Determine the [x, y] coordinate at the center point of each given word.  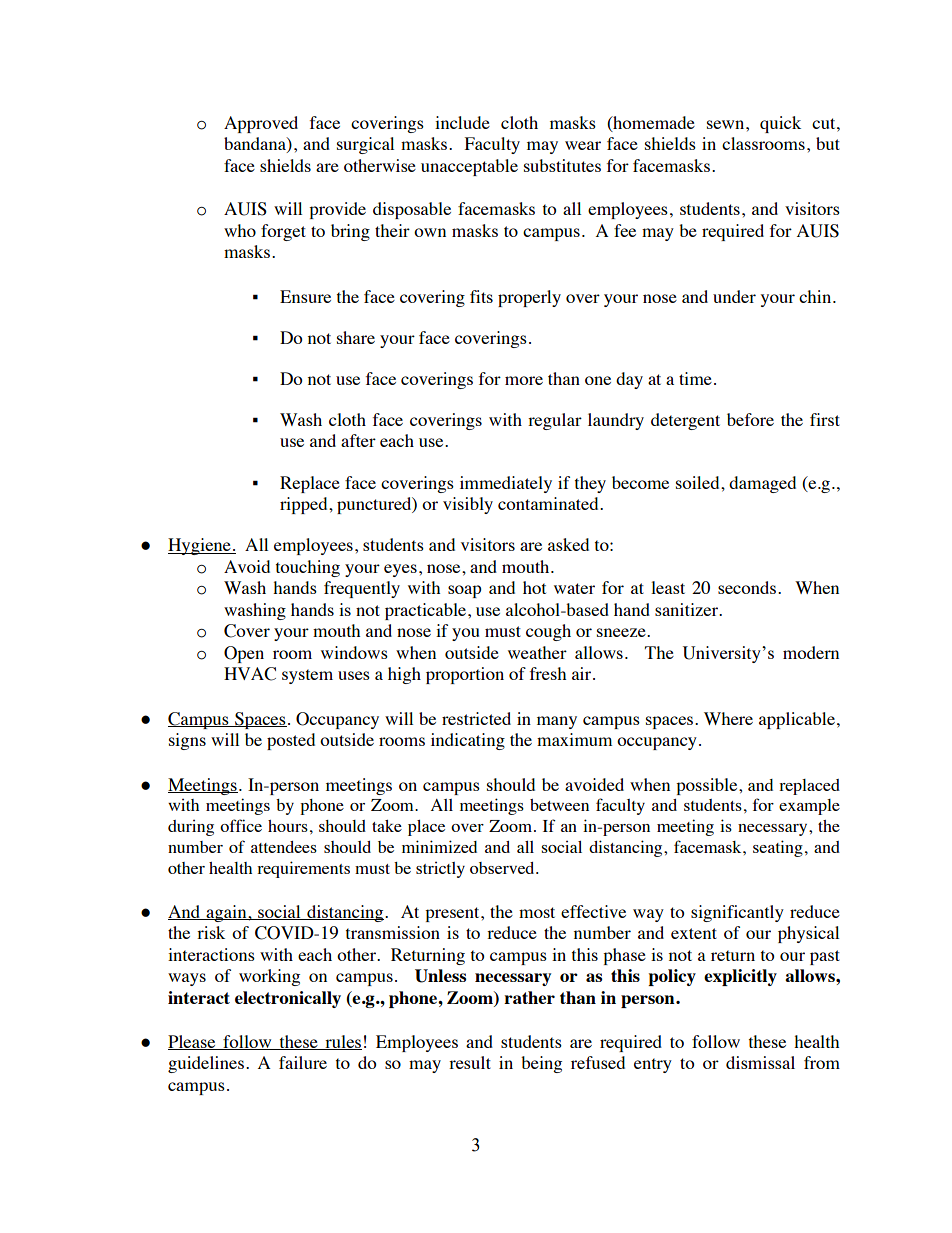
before [750, 419]
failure [303, 1062]
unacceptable [469, 167]
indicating [468, 741]
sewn [727, 124]
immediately [506, 484]
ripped [305, 505]
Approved [261, 124]
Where [728, 718]
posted [291, 741]
